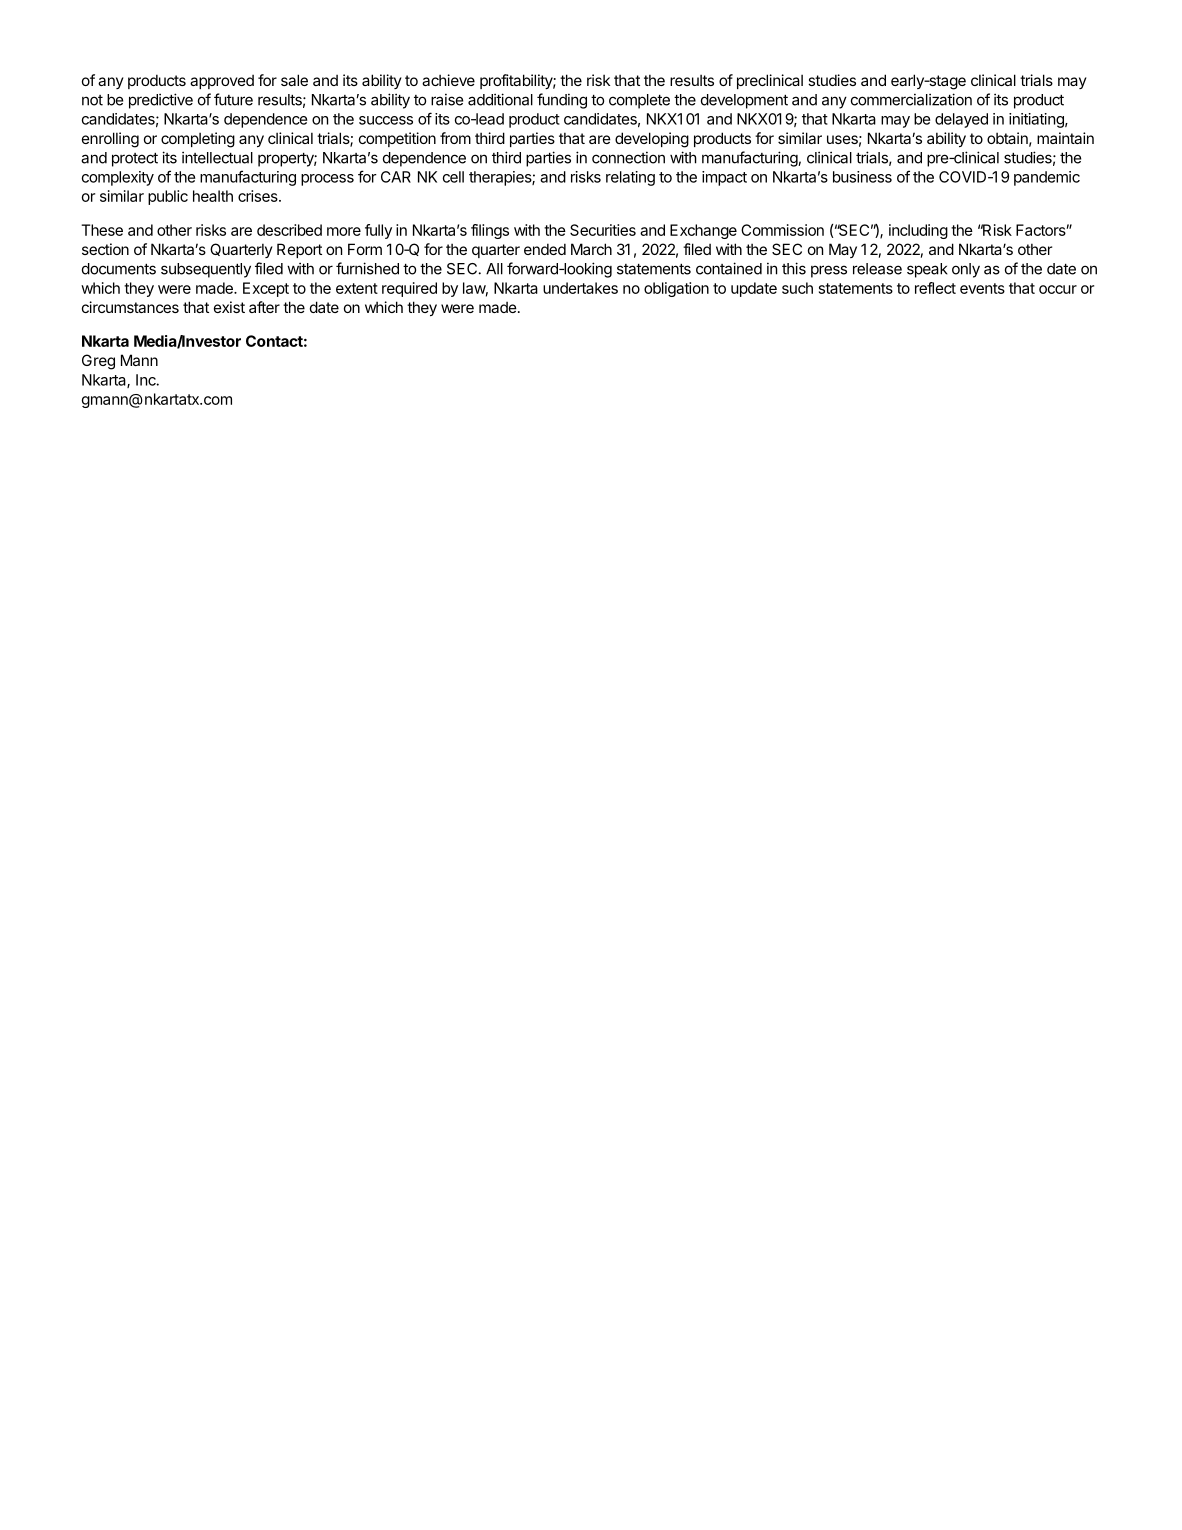 The height and width of the screenshot is (1530, 1182). What do you see at coordinates (562, 101) in the screenshot?
I see `funding` at bounding box center [562, 101].
